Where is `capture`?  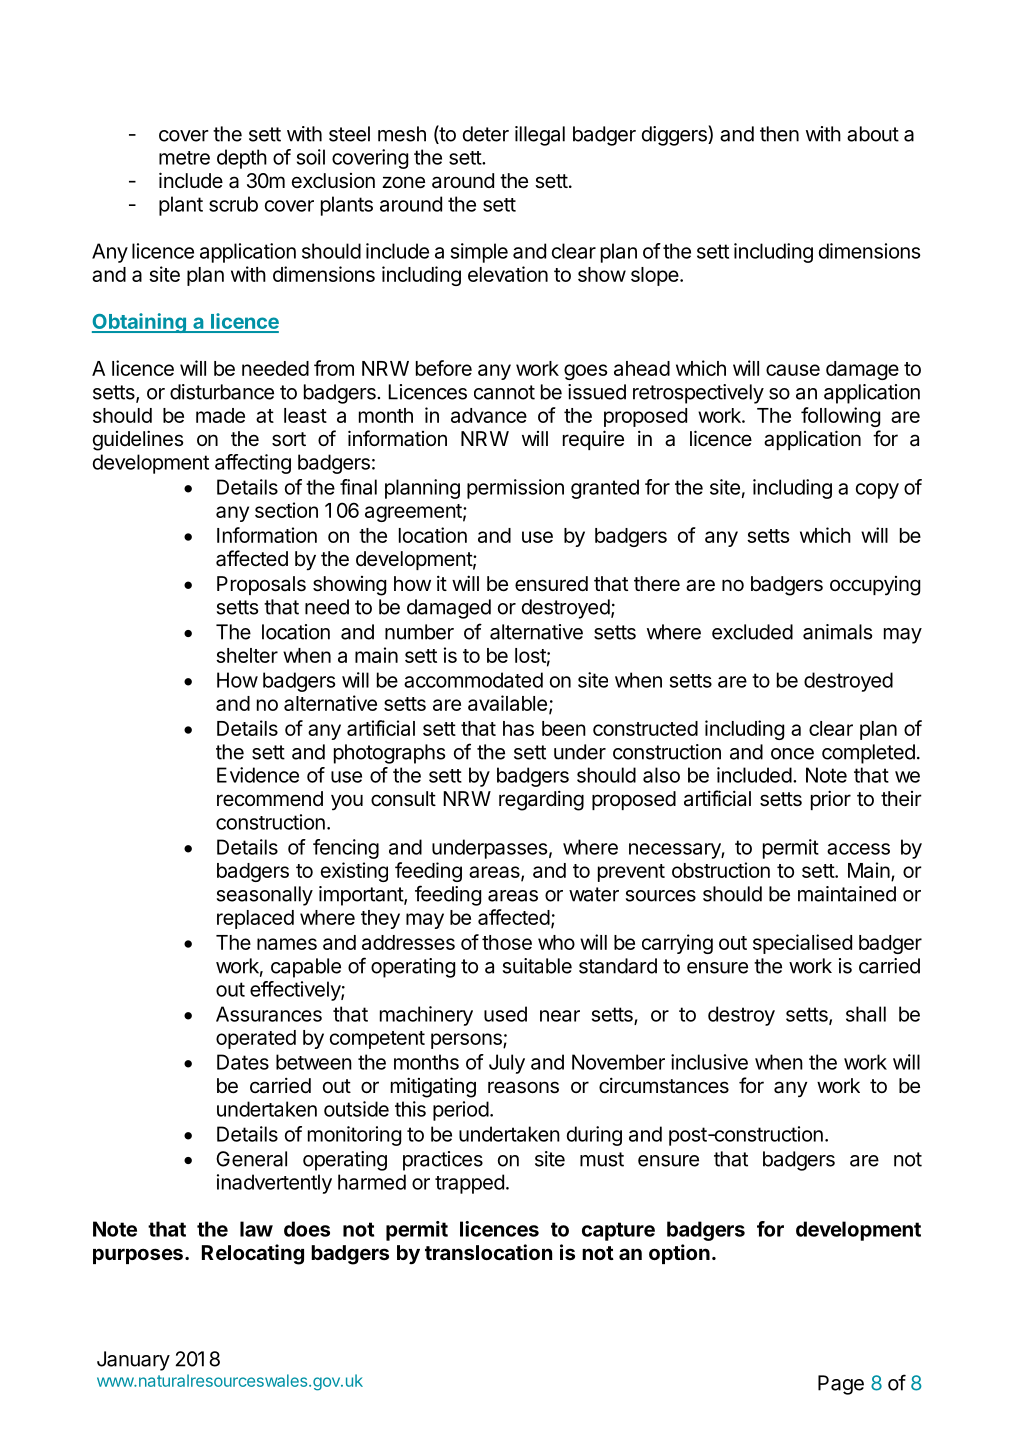
capture is located at coordinates (618, 1231).
